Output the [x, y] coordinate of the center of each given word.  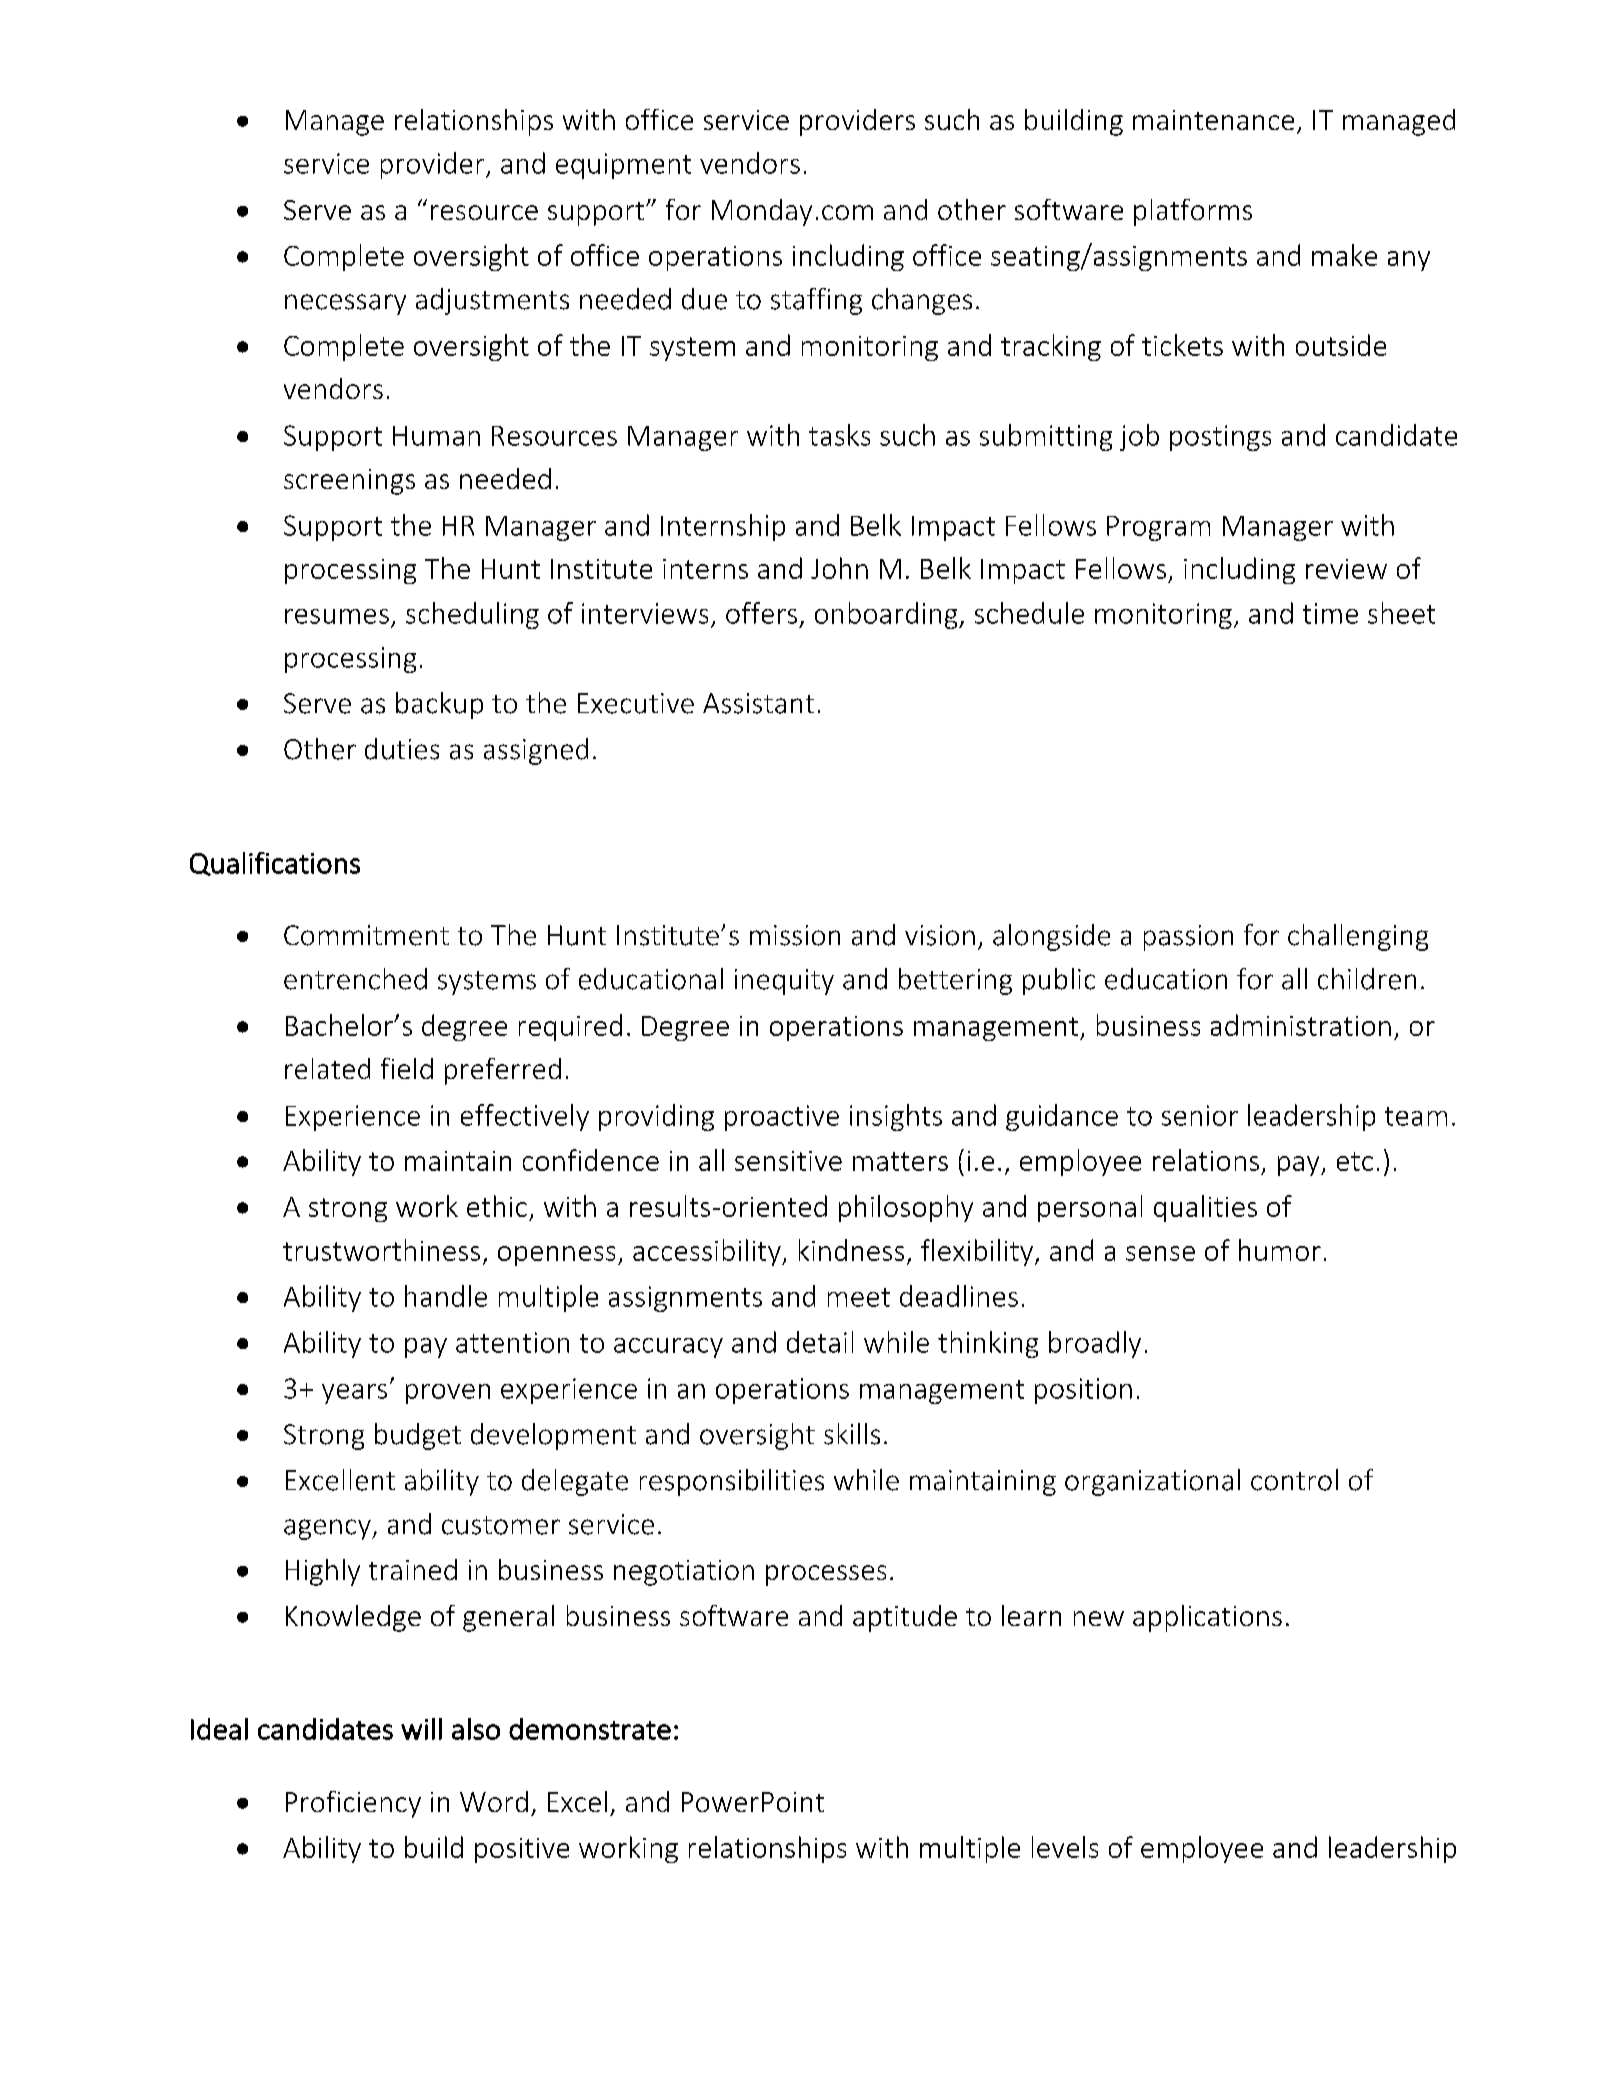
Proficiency [353, 1804]
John [839, 568]
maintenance [1213, 120]
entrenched [355, 979]
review [1346, 569]
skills [852, 1434]
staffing [816, 301]
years [354, 1394]
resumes [337, 616]
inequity [784, 982]
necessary [345, 304]
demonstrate [590, 1729]
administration [1301, 1025]
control [1294, 1480]
